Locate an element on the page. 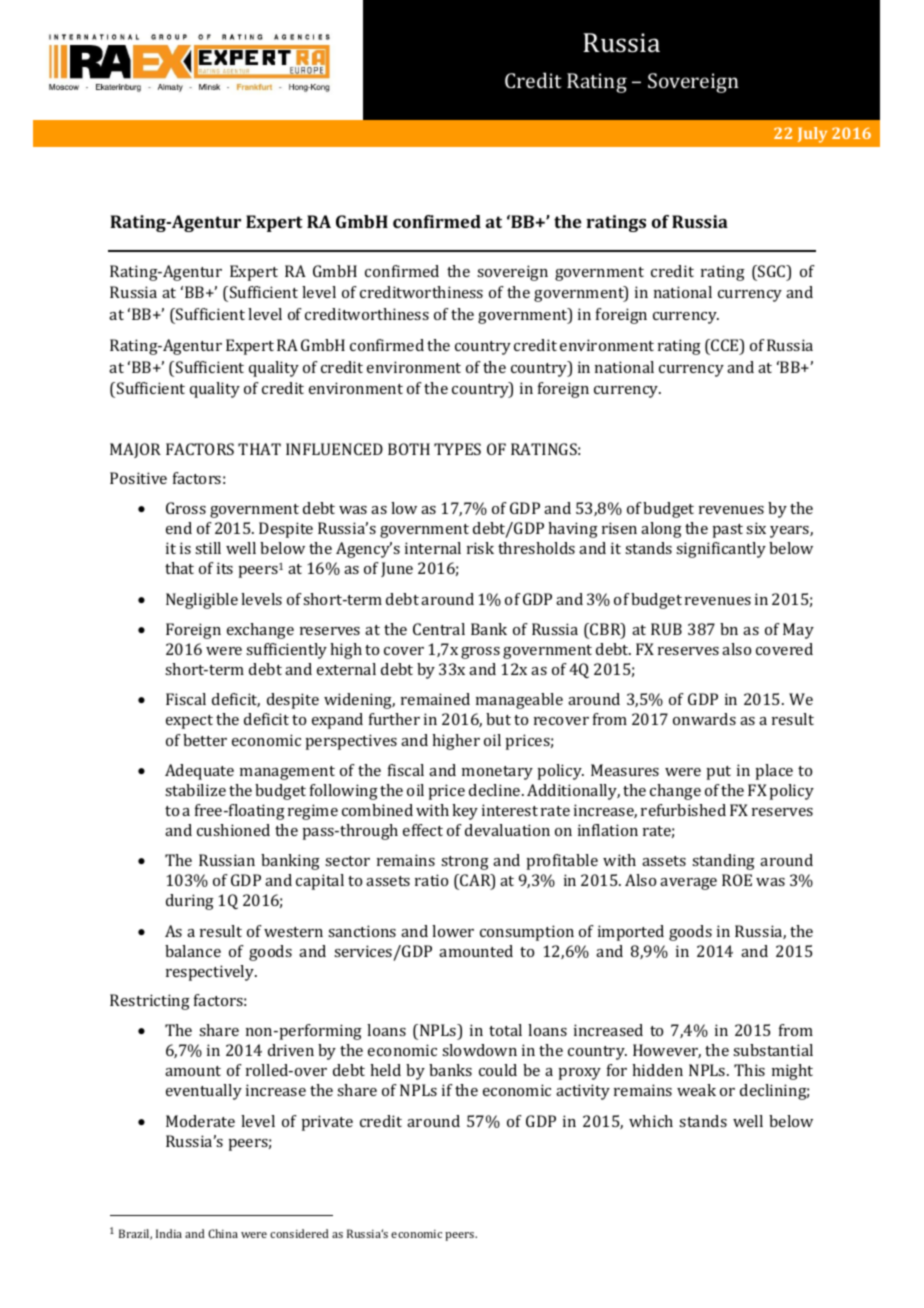 The height and width of the document is (1308, 924). SGC is located at coordinates (772, 272).
